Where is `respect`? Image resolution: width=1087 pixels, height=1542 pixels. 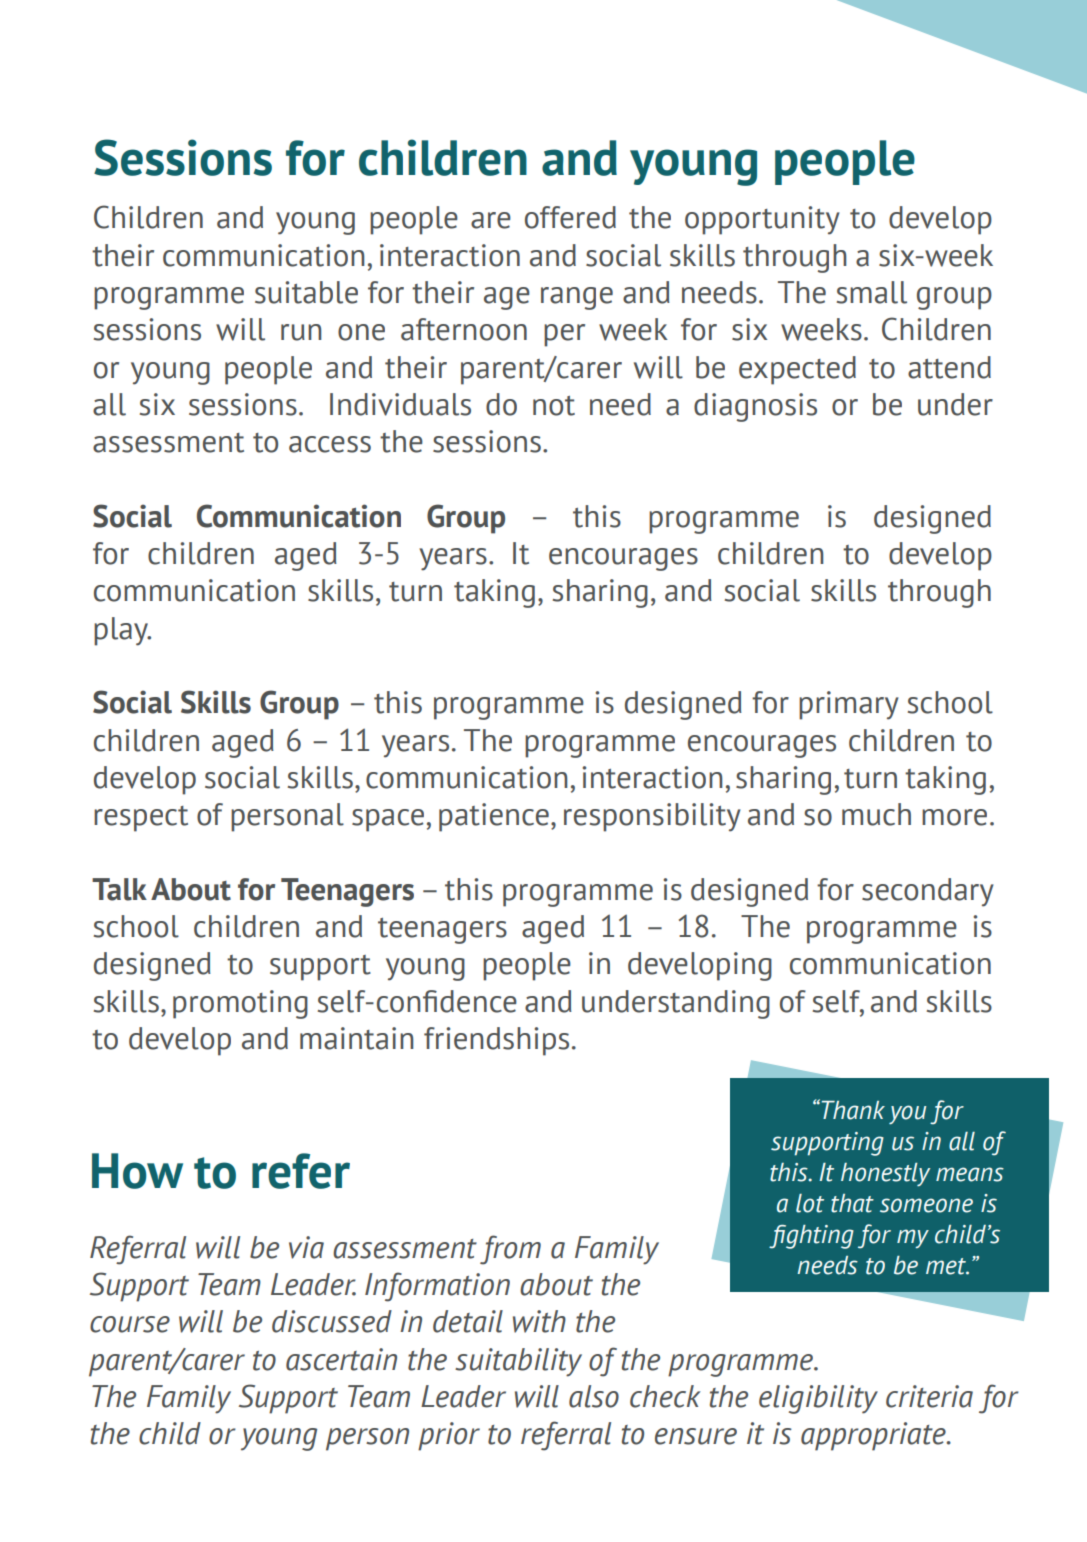
respect is located at coordinates (141, 819).
